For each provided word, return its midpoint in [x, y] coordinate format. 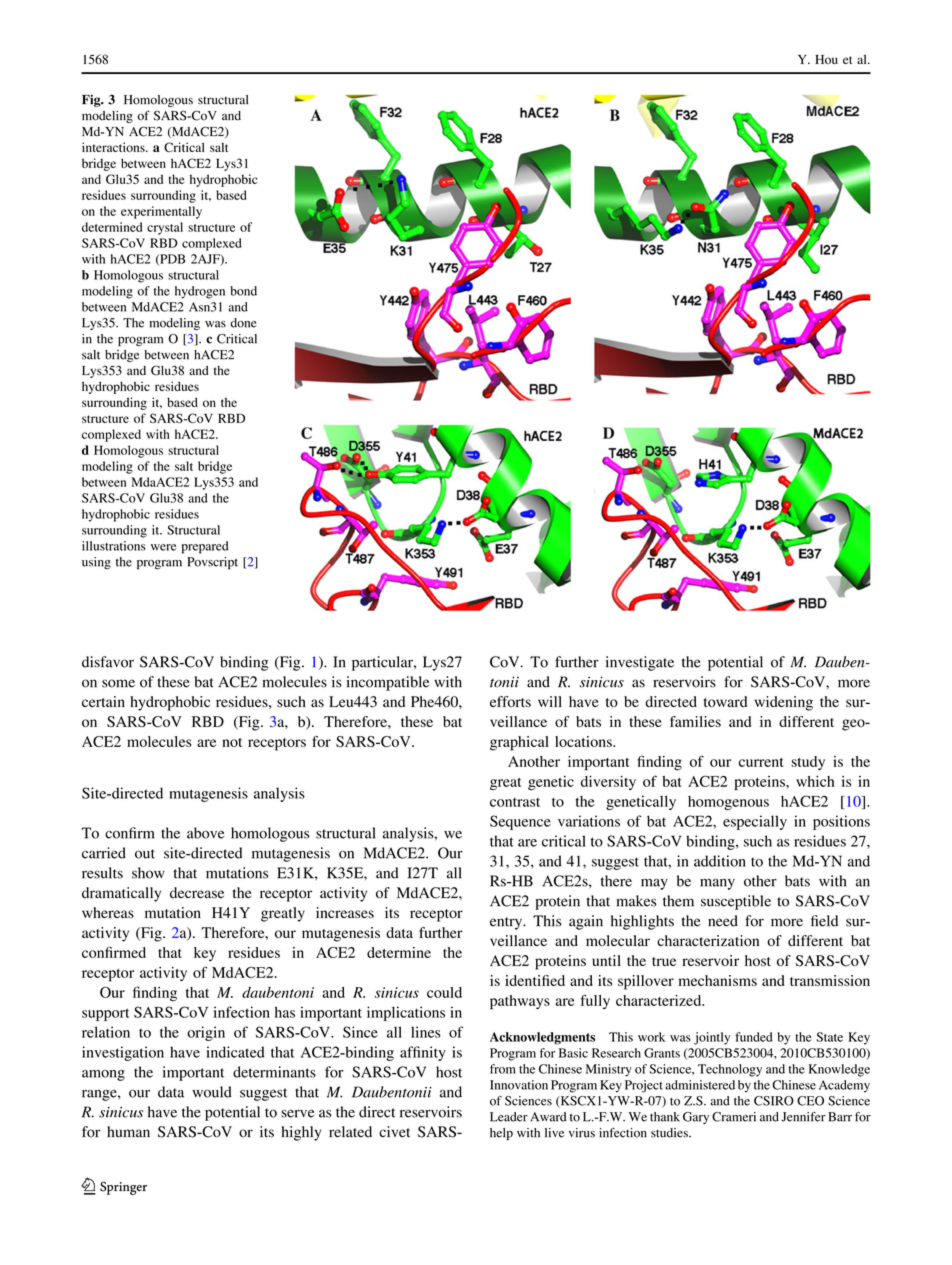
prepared [205, 547]
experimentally [161, 212]
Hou [826, 59]
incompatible [387, 683]
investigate [640, 663]
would [212, 1092]
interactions [114, 147]
